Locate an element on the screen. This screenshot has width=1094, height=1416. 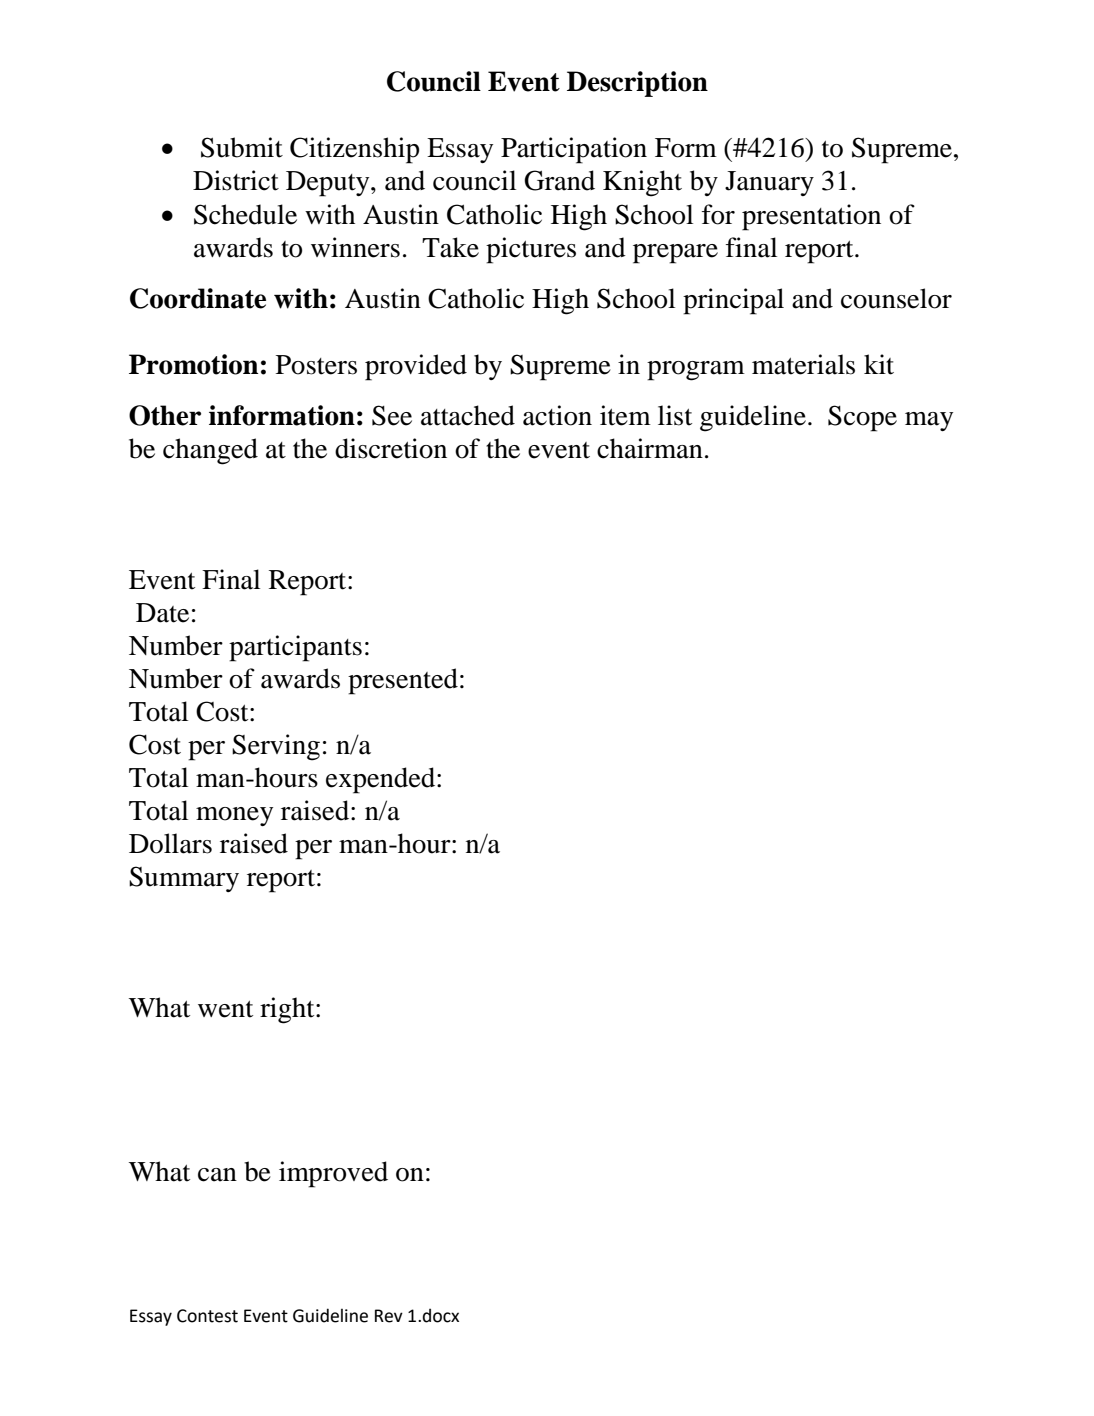
Submit is located at coordinates (242, 147).
